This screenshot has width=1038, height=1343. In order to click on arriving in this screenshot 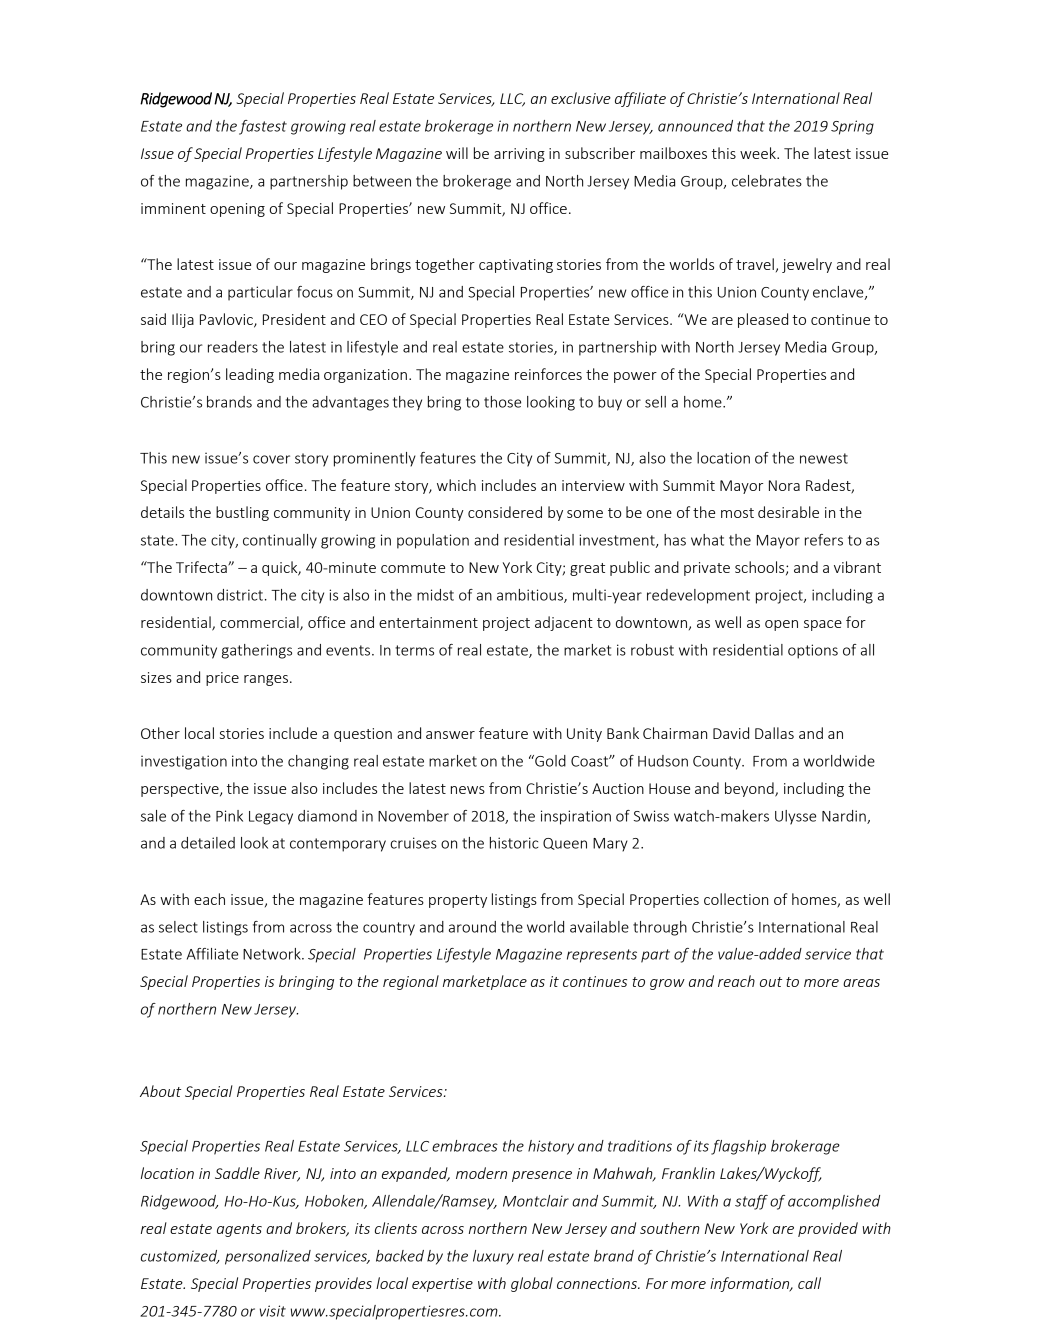, I will do `click(519, 155)`.
